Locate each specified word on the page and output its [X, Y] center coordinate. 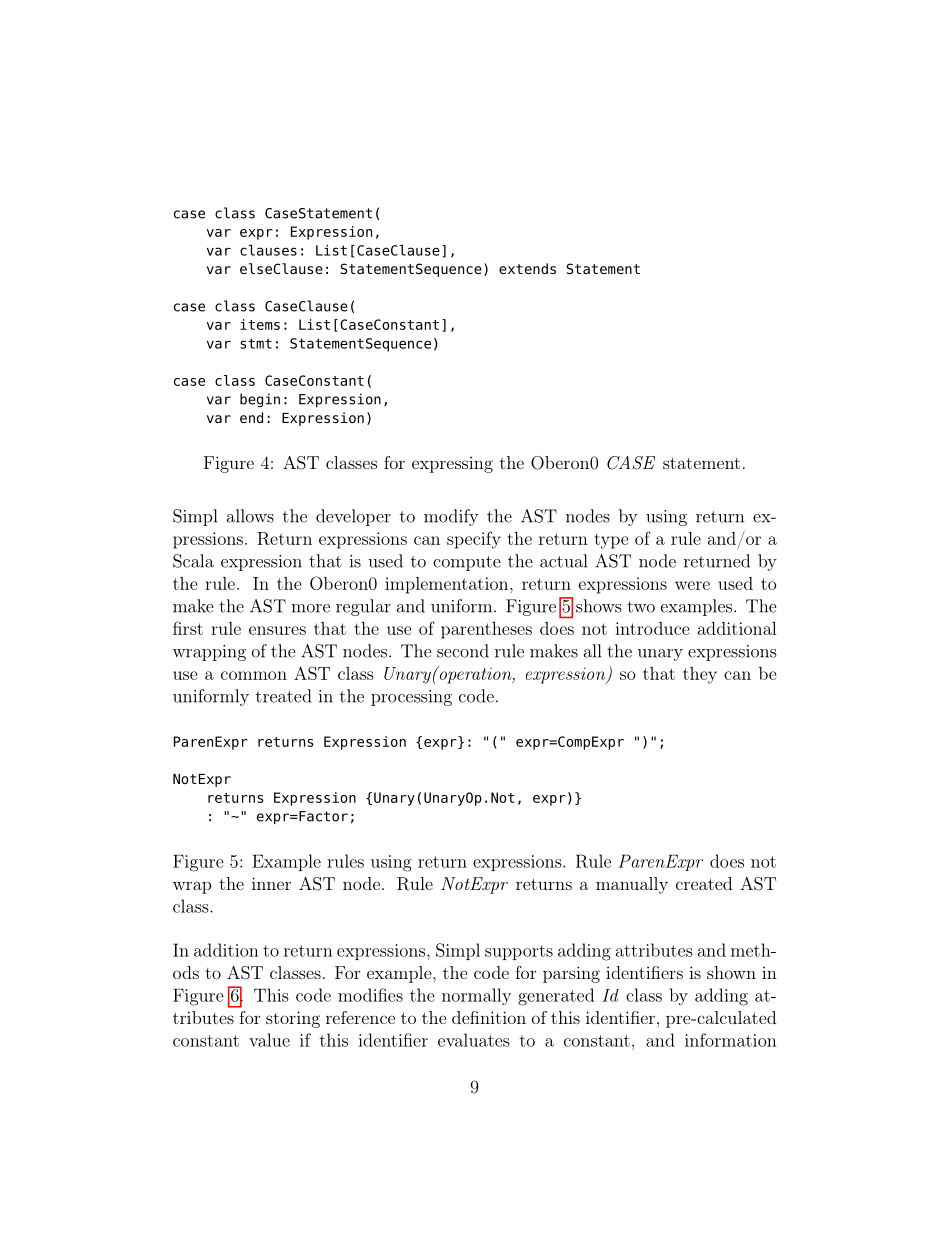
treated [283, 696]
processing [411, 698]
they [700, 675]
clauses [268, 250]
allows [250, 516]
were [692, 585]
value [269, 1040]
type [612, 541]
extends [527, 268]
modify [451, 517]
